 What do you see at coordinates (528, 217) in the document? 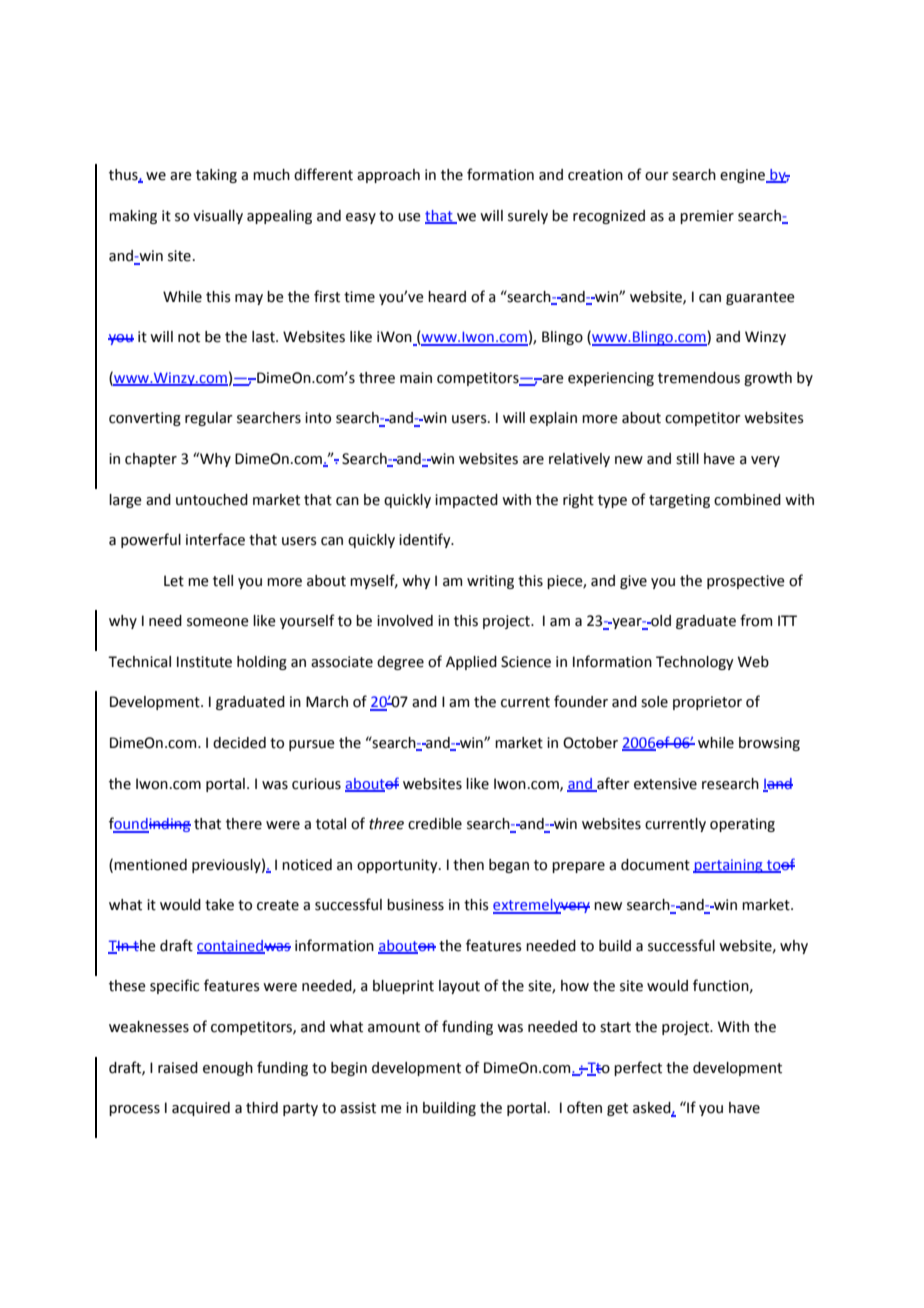
I see `surely` at bounding box center [528, 217].
